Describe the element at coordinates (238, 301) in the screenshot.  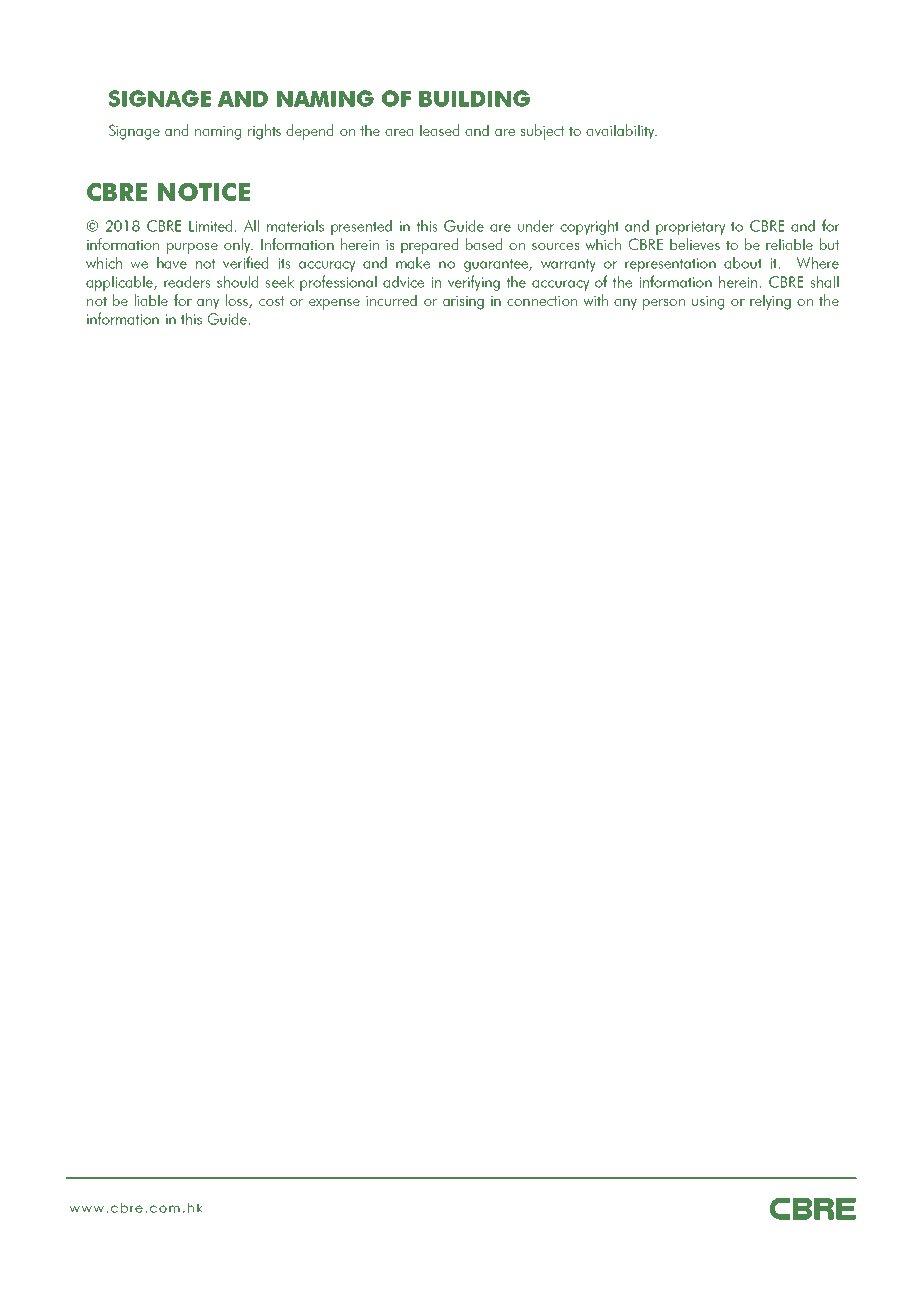
I see `loss` at that location.
